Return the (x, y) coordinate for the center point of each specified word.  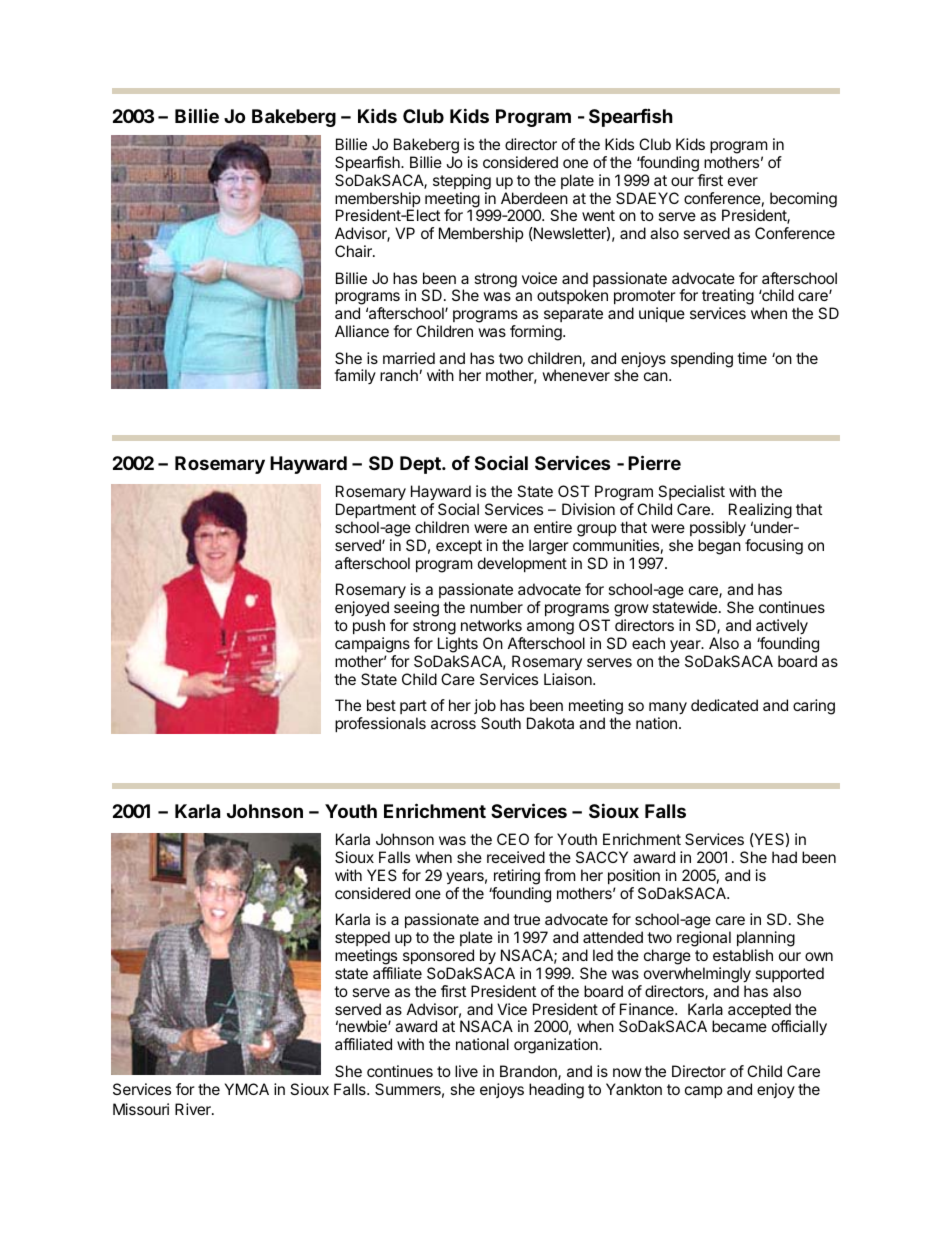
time (752, 358)
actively (782, 627)
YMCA (247, 1089)
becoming (803, 200)
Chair (354, 251)
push (369, 626)
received (516, 857)
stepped (362, 938)
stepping (462, 182)
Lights (458, 645)
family (355, 376)
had (784, 857)
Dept (421, 465)
